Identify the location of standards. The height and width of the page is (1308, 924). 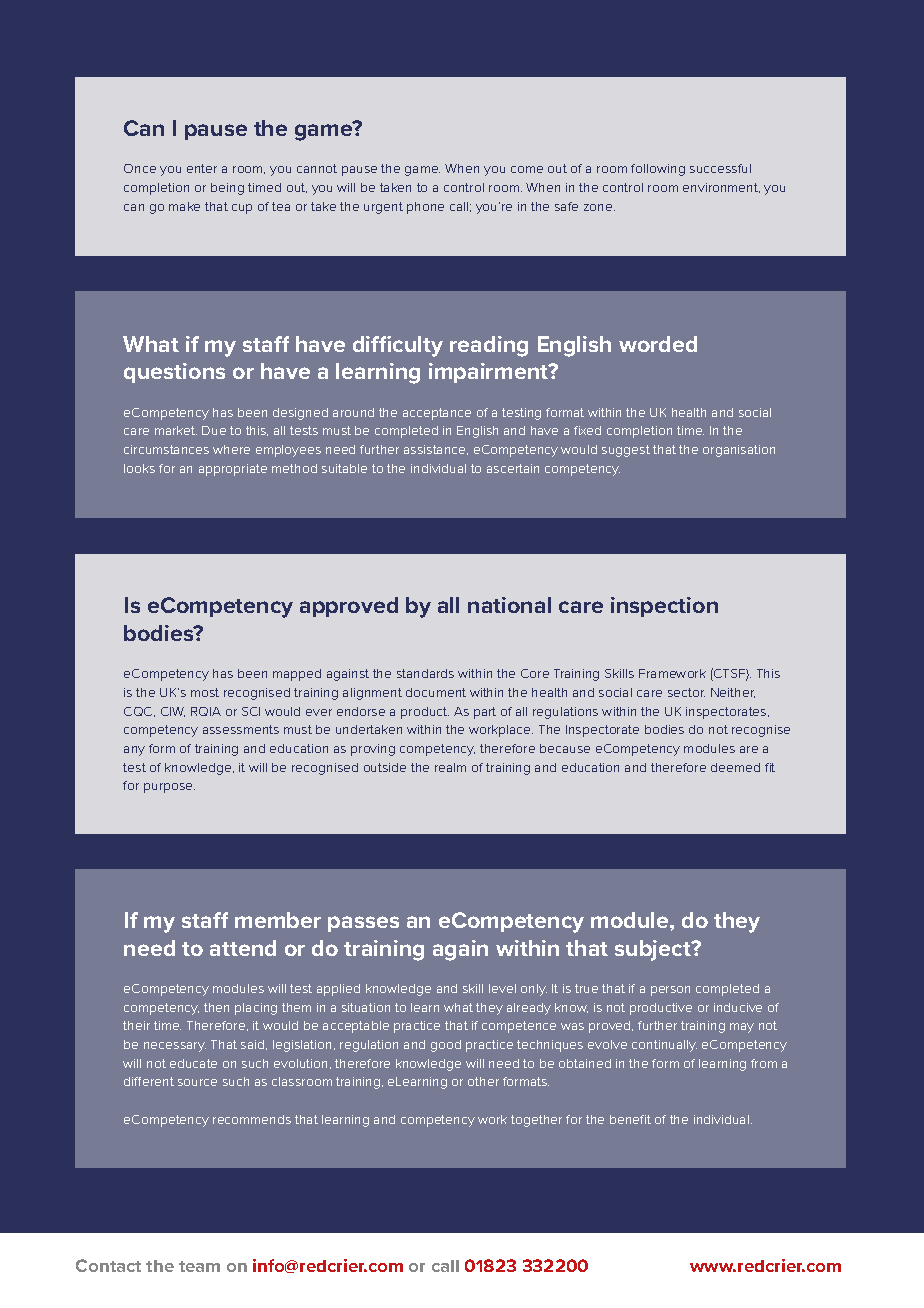
(425, 673).
